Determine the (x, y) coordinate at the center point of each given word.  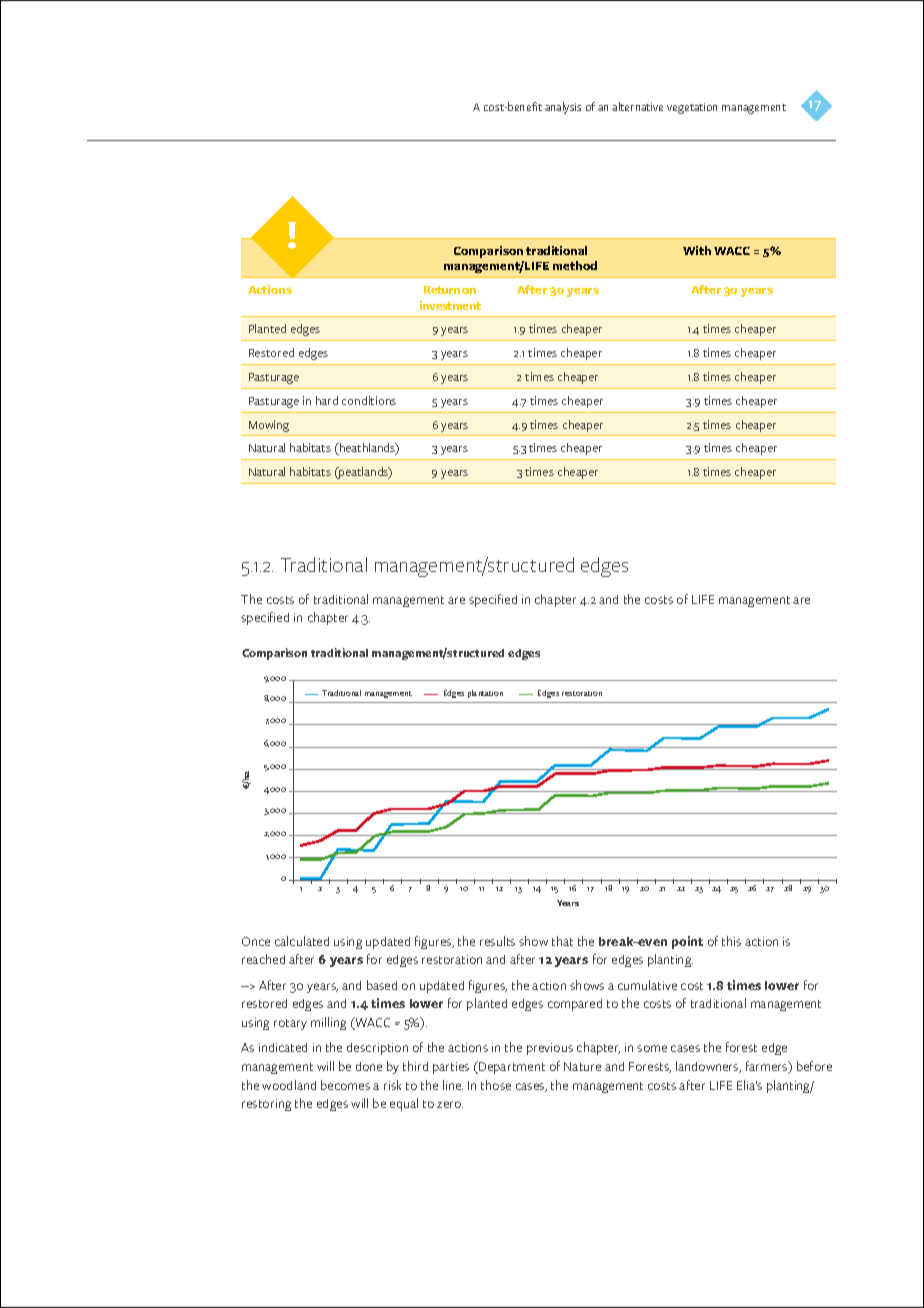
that (562, 941)
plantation (485, 694)
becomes (345, 1085)
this (731, 941)
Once (256, 941)
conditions (369, 400)
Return (442, 290)
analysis (563, 108)
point (687, 942)
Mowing (269, 426)
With (697, 250)
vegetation (692, 108)
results (497, 941)
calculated (302, 941)
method (575, 265)
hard (327, 400)
